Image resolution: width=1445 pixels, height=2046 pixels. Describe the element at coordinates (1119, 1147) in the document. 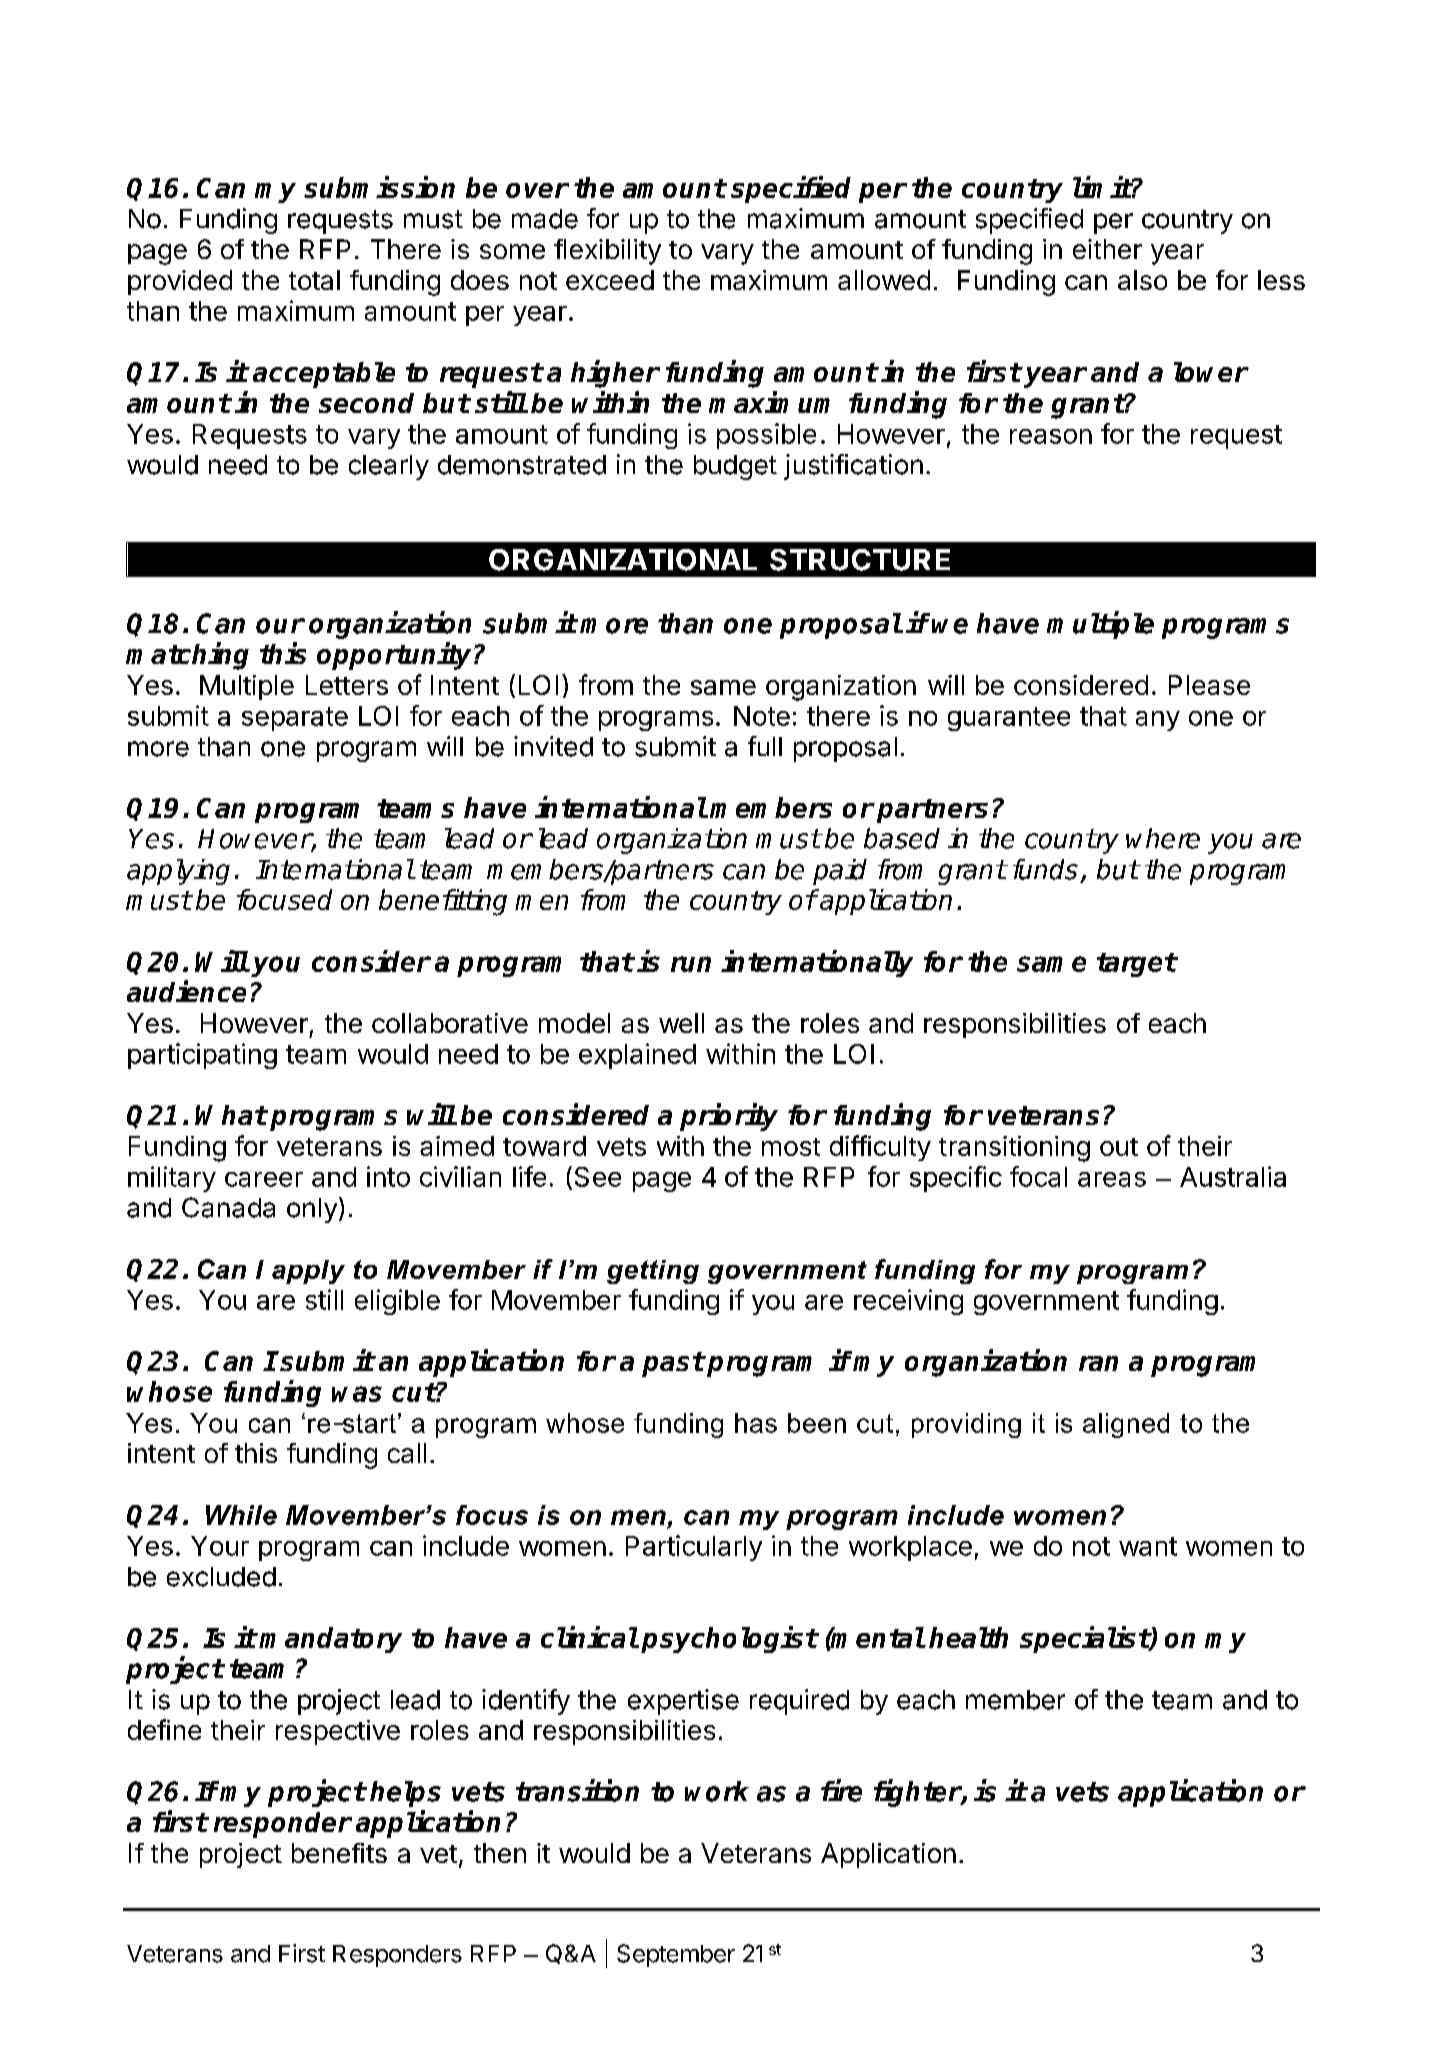

I see `out` at that location.
